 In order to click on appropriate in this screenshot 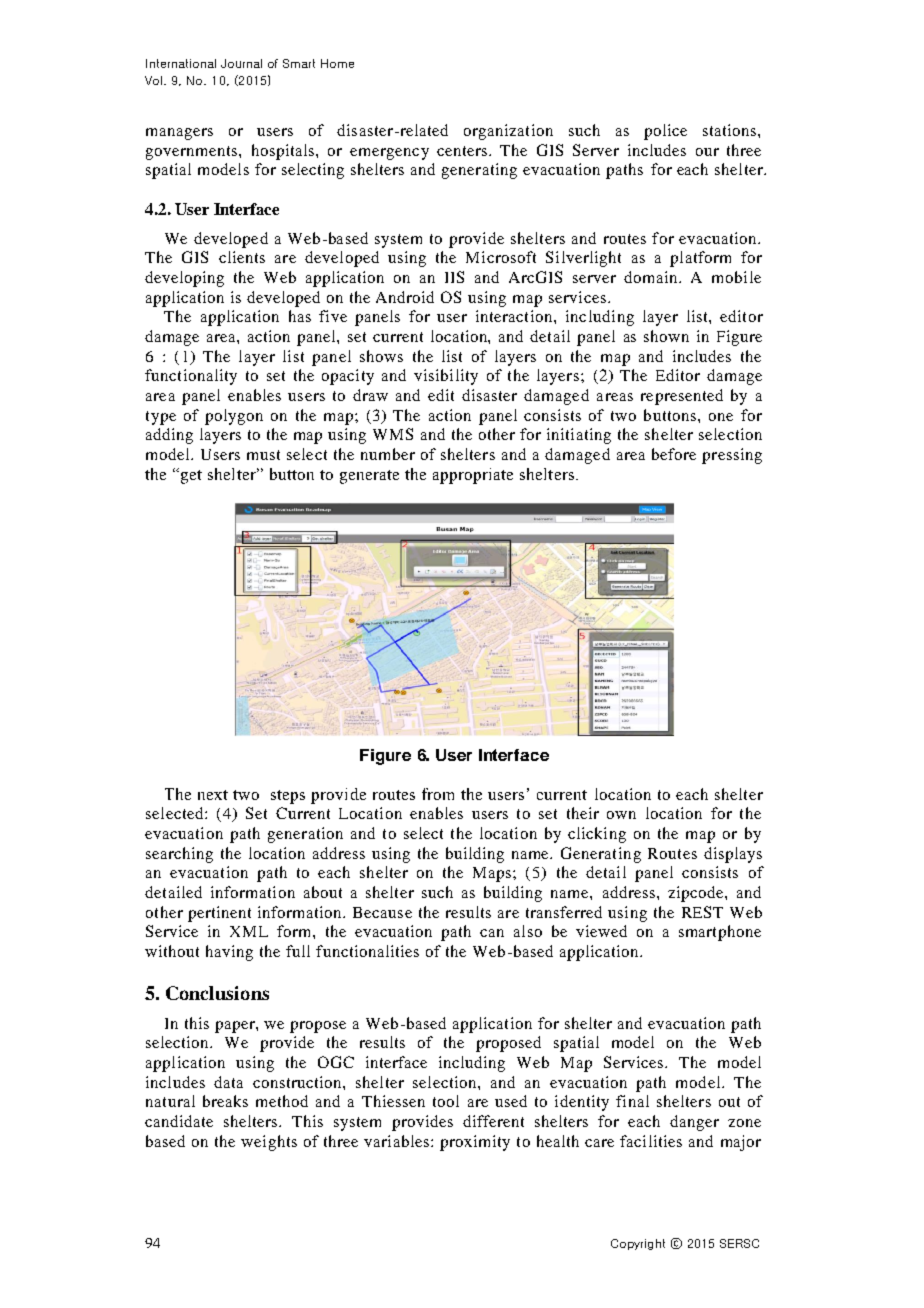, I will do `click(473, 476)`.
